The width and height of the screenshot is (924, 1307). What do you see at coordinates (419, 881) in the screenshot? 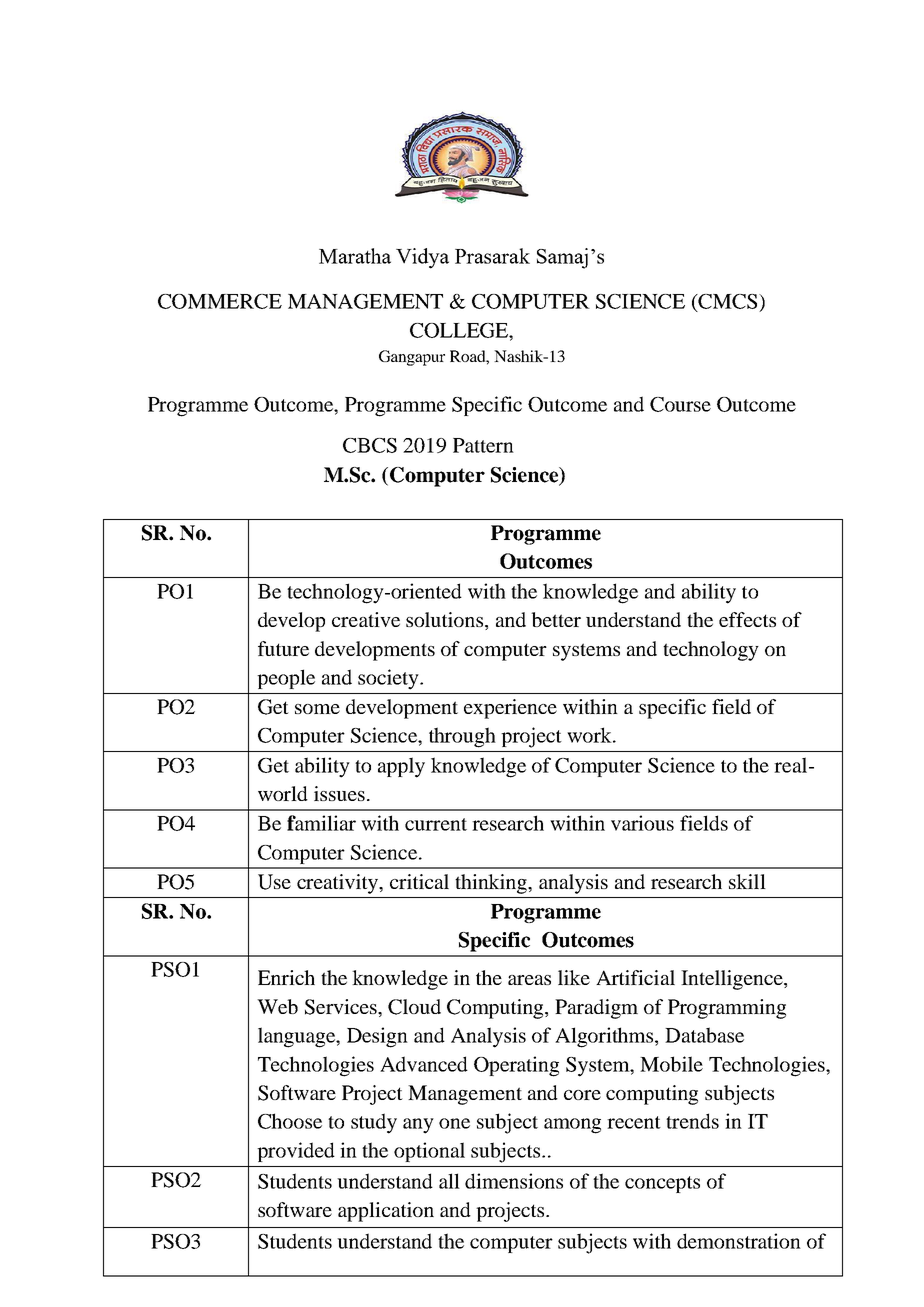
I see `critical` at bounding box center [419, 881].
